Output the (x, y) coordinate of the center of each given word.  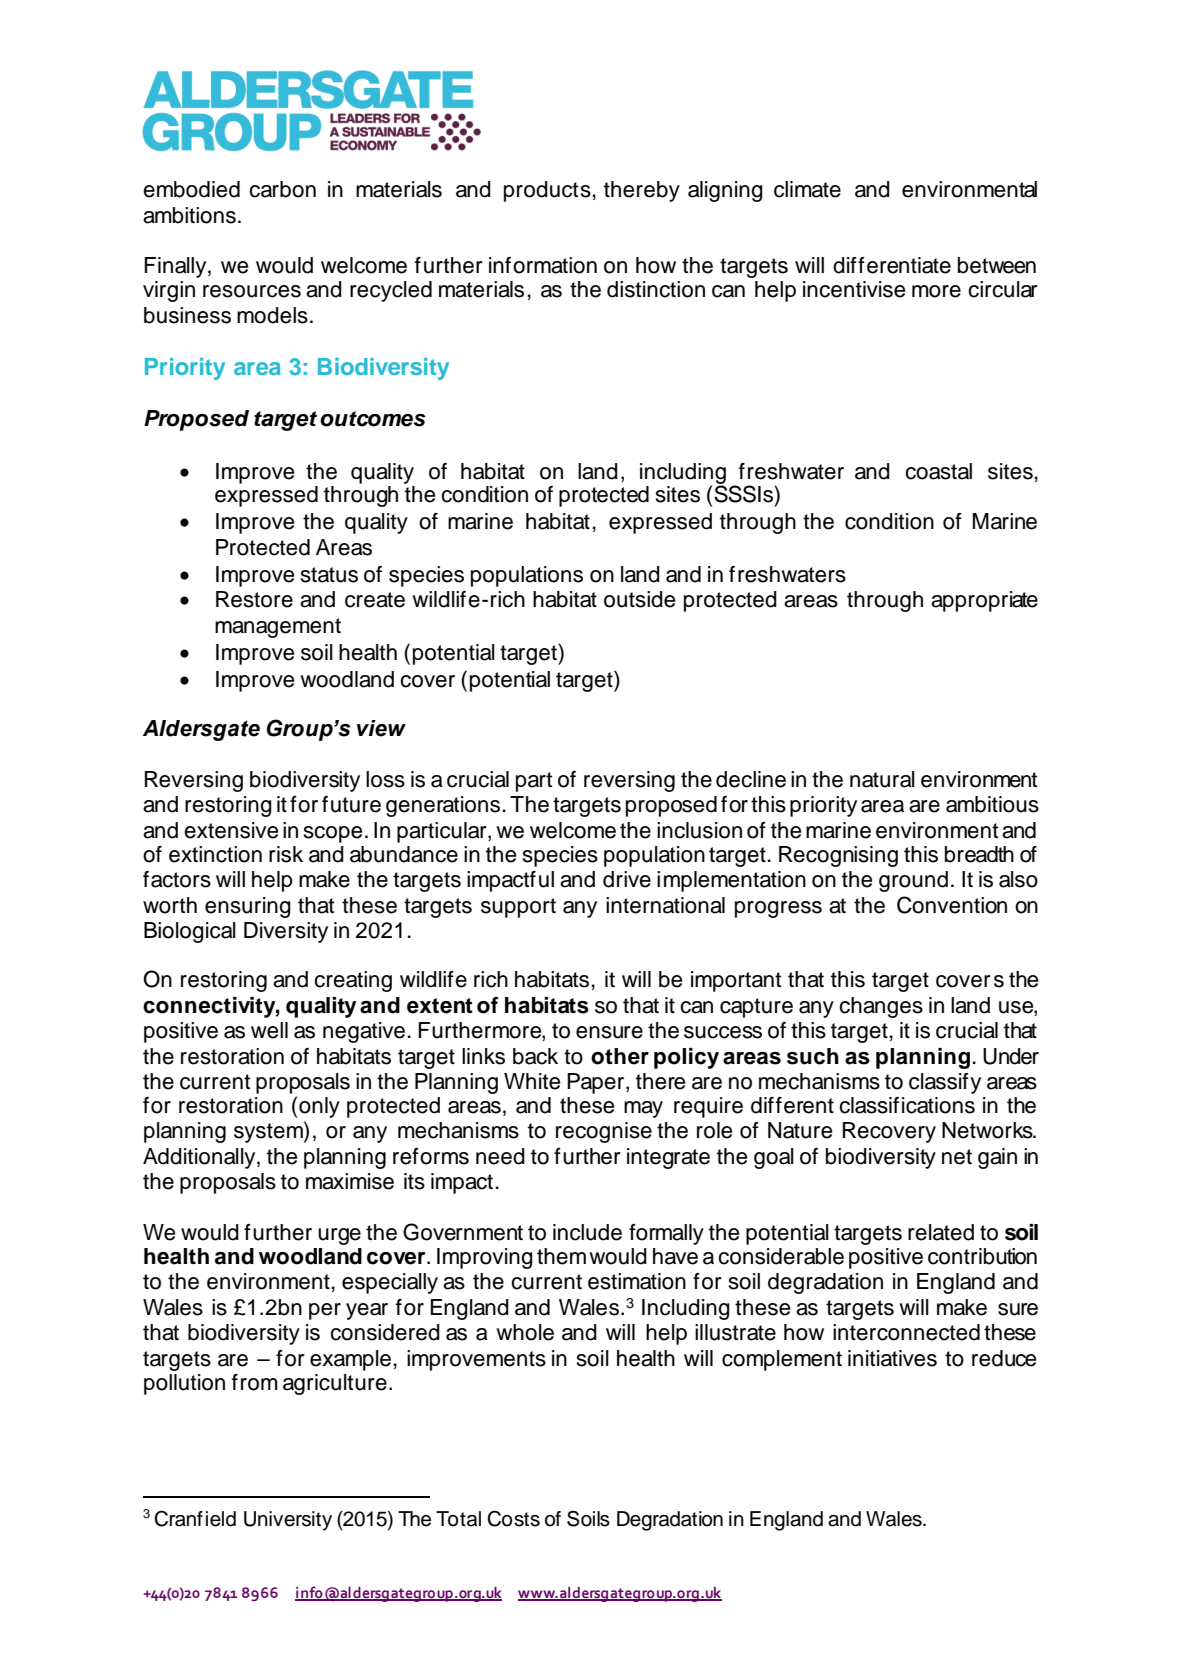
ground (913, 881)
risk (286, 854)
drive (627, 879)
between (997, 265)
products (547, 191)
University (288, 1521)
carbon (282, 189)
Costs (513, 1518)
